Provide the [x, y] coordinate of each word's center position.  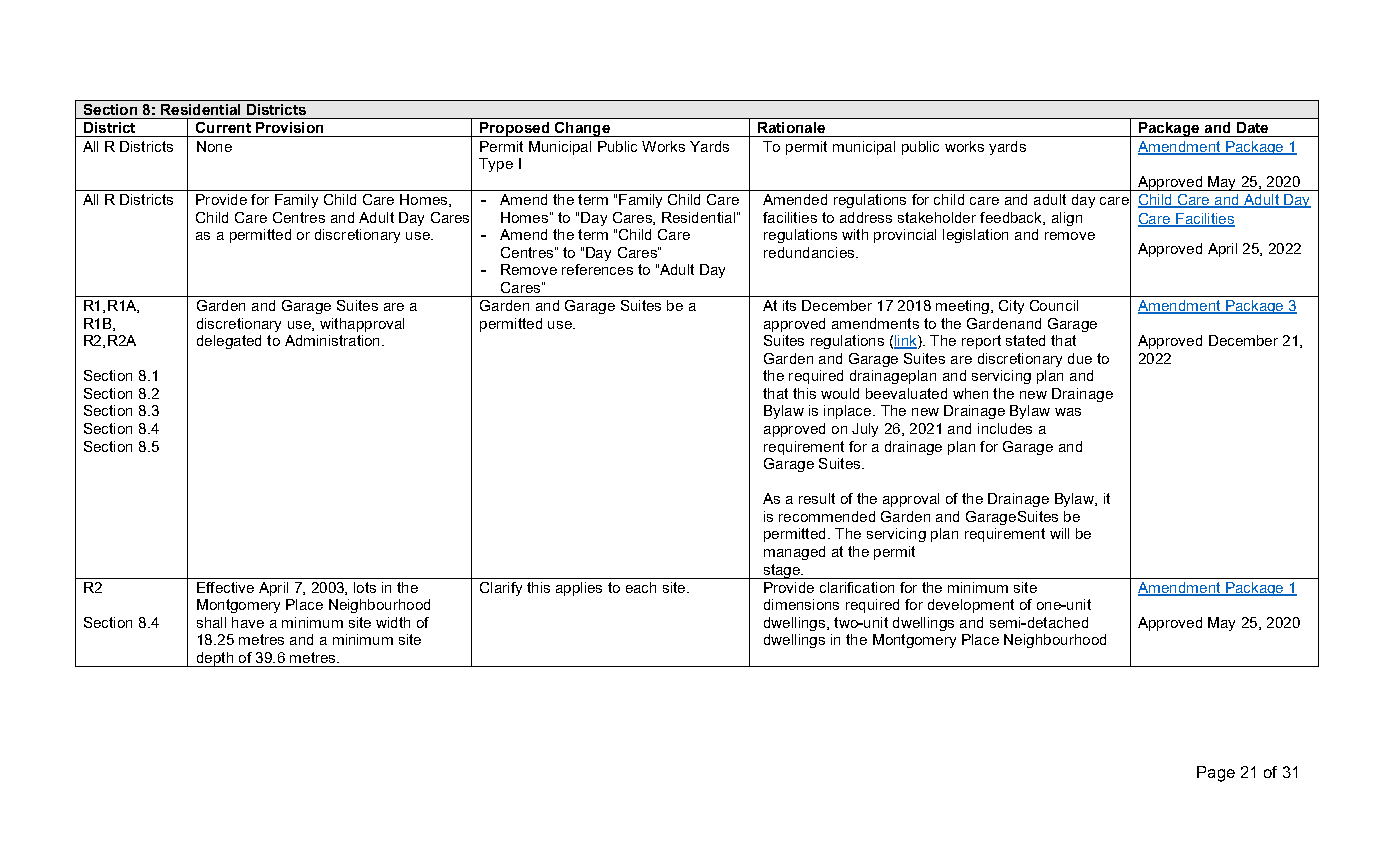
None [214, 146]
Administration [332, 340]
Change [582, 129]
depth [215, 659]
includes [1005, 428]
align [1067, 219]
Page [1216, 774]
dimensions [801, 604]
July [865, 430]
